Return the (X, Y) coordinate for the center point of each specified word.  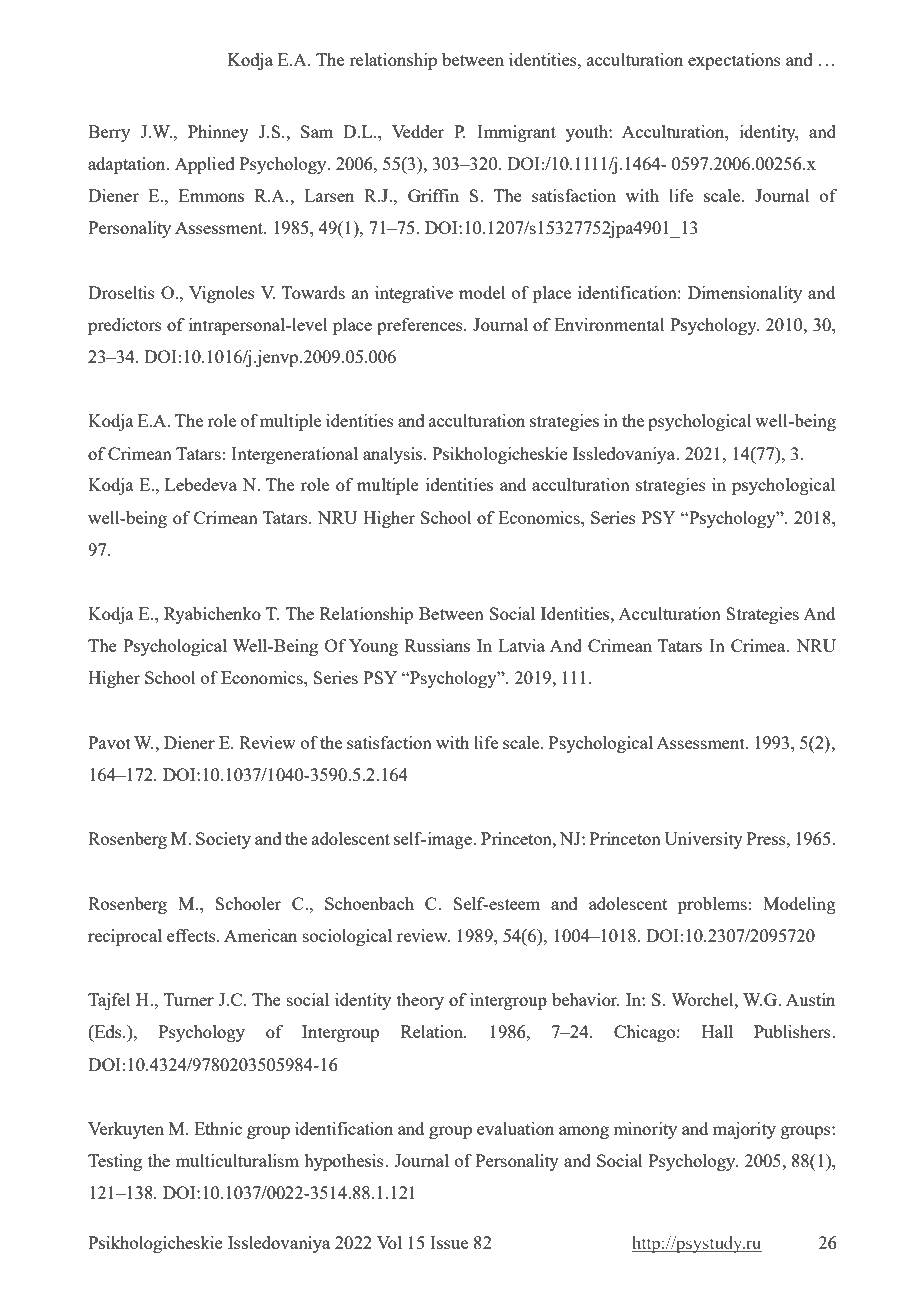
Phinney (218, 133)
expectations (734, 61)
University (703, 840)
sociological (347, 937)
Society (223, 840)
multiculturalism (237, 1160)
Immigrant (516, 133)
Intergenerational (294, 455)
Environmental (609, 324)
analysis (394, 455)
